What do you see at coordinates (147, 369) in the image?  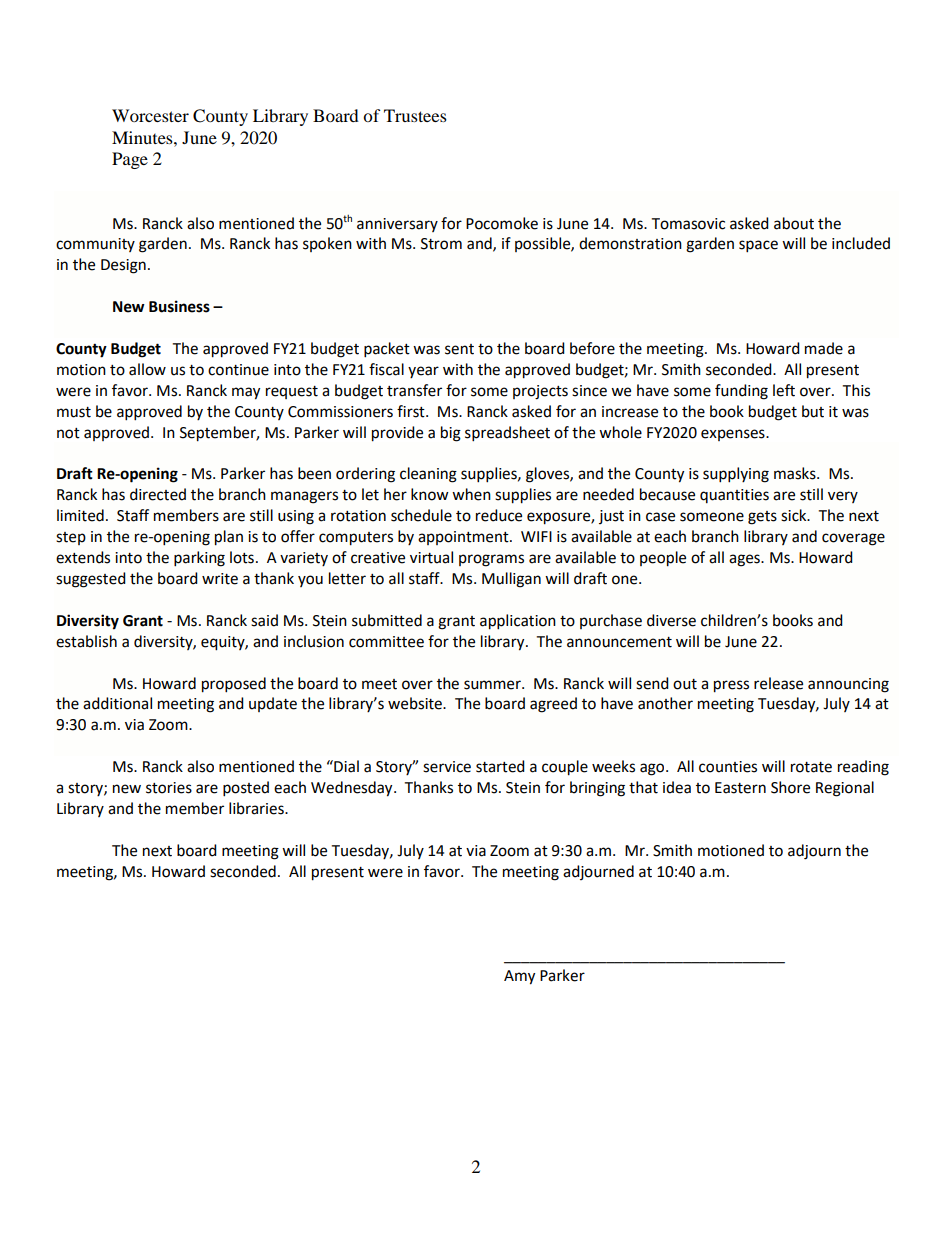 I see `allow` at bounding box center [147, 369].
